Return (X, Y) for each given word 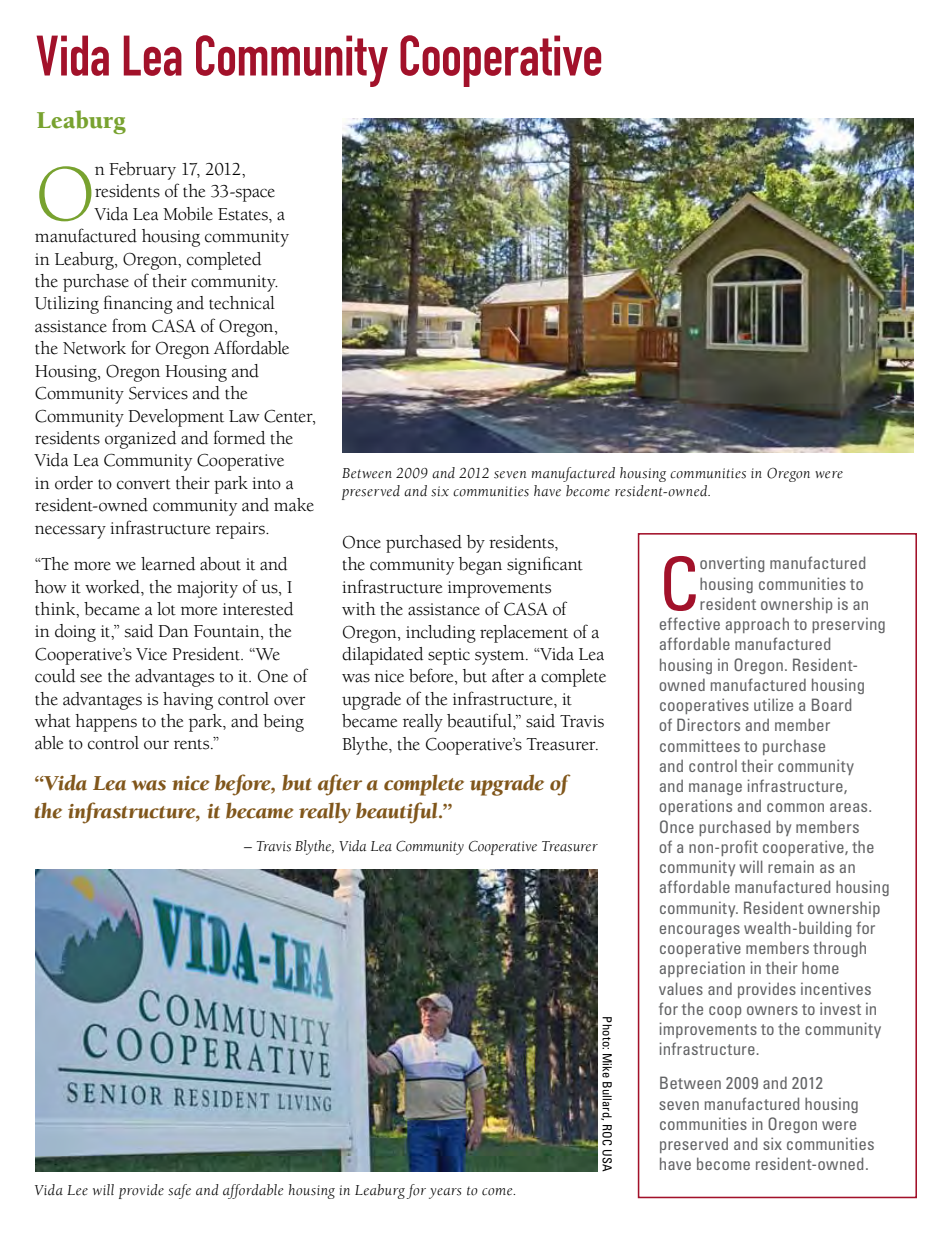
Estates (244, 214)
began (480, 566)
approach (757, 625)
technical (242, 303)
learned (168, 564)
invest (840, 1008)
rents (193, 744)
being (283, 723)
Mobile (188, 214)
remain (791, 866)
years (445, 1193)
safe (179, 1191)
